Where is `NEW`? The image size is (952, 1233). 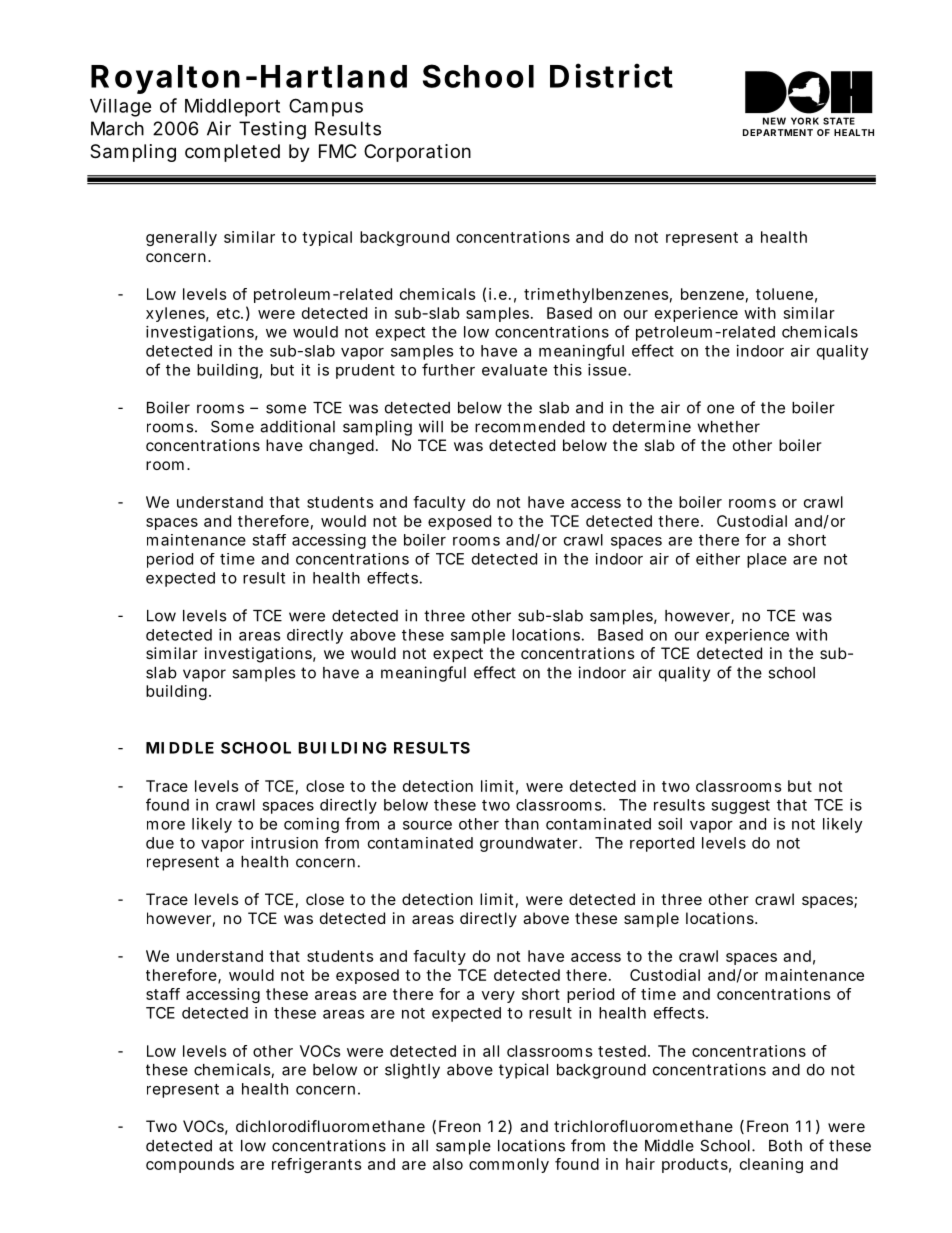
NEW is located at coordinates (774, 121).
